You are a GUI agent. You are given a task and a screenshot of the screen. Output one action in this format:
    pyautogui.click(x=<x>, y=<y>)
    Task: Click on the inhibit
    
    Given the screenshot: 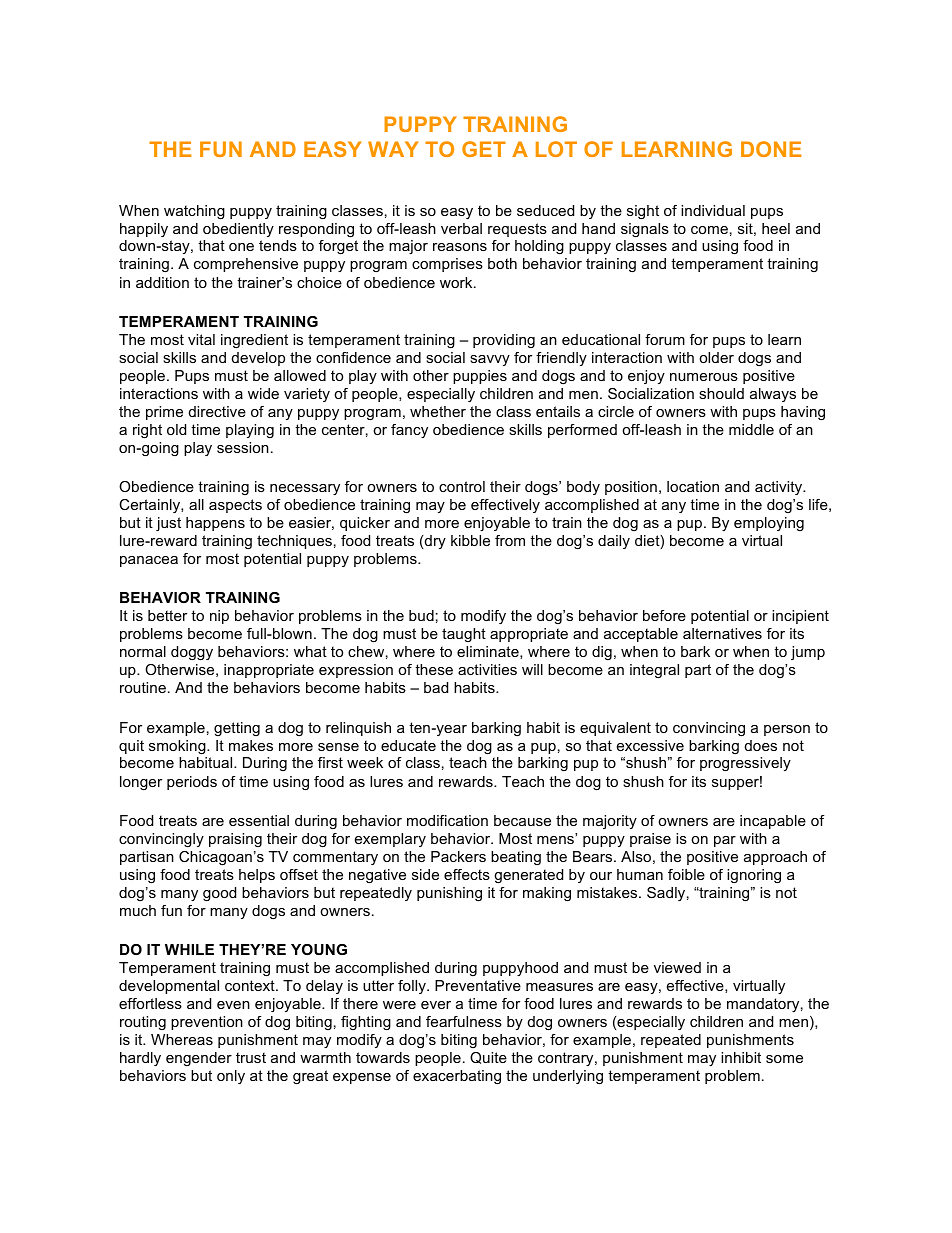 What is the action you would take?
    pyautogui.click(x=741, y=1057)
